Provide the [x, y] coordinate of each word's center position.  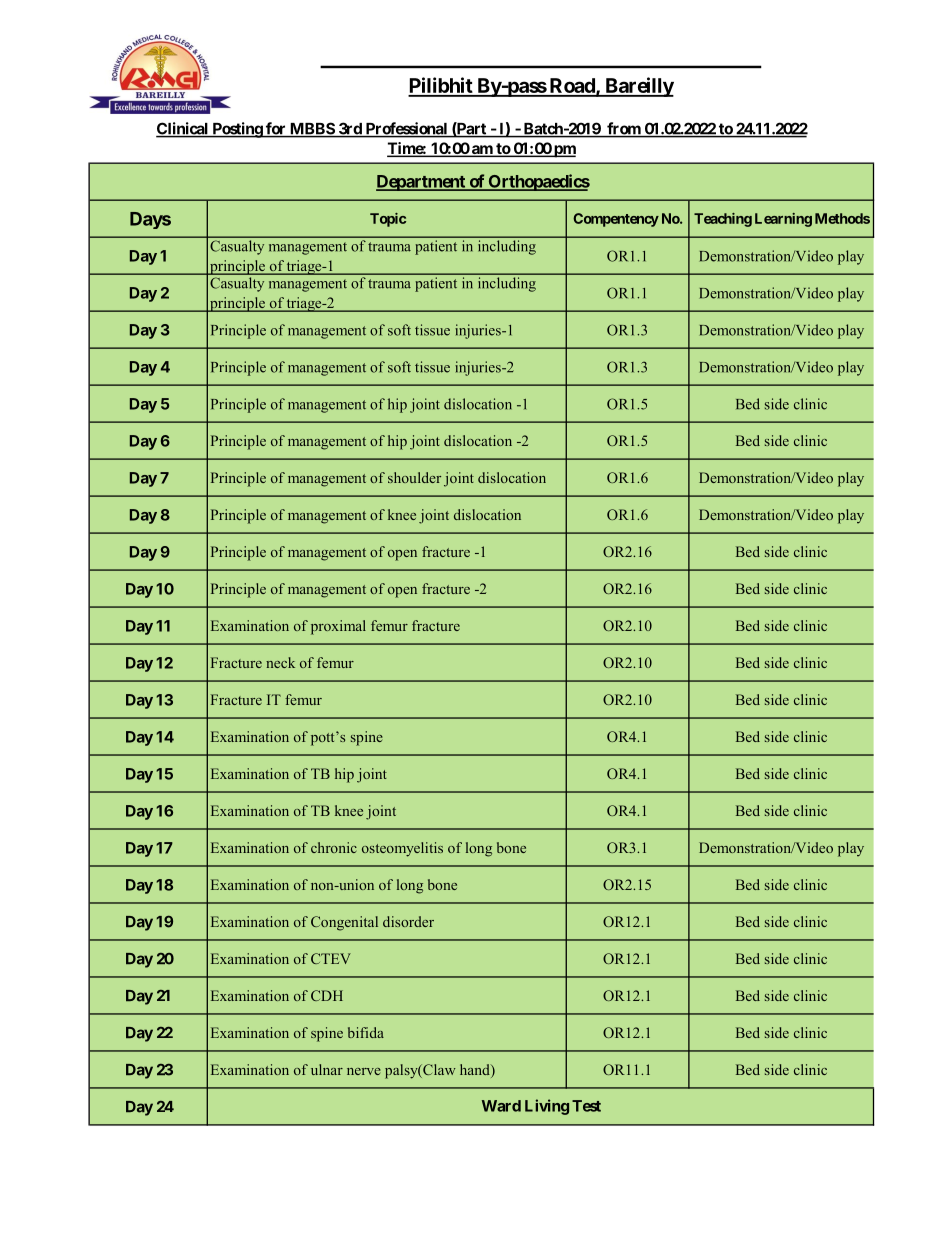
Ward [501, 1106]
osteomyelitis [402, 849]
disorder [408, 921]
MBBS [312, 129]
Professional [406, 129]
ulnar [327, 1069]
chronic [334, 847]
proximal [338, 627]
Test [586, 1106]
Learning [783, 220]
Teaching [723, 220]
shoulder [414, 477]
